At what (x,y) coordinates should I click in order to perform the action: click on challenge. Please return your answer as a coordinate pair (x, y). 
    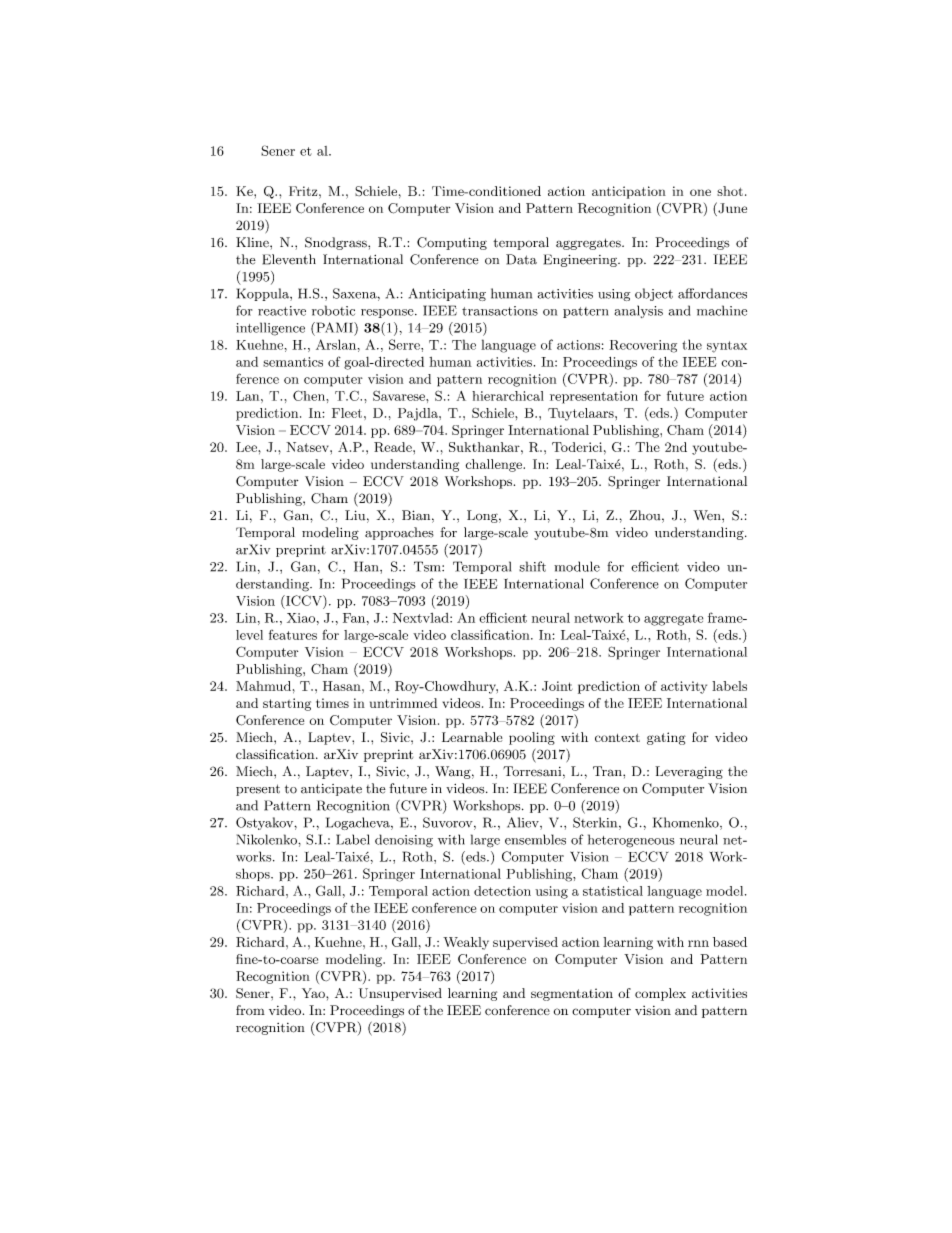
    Looking at the image, I should click on (495, 465).
